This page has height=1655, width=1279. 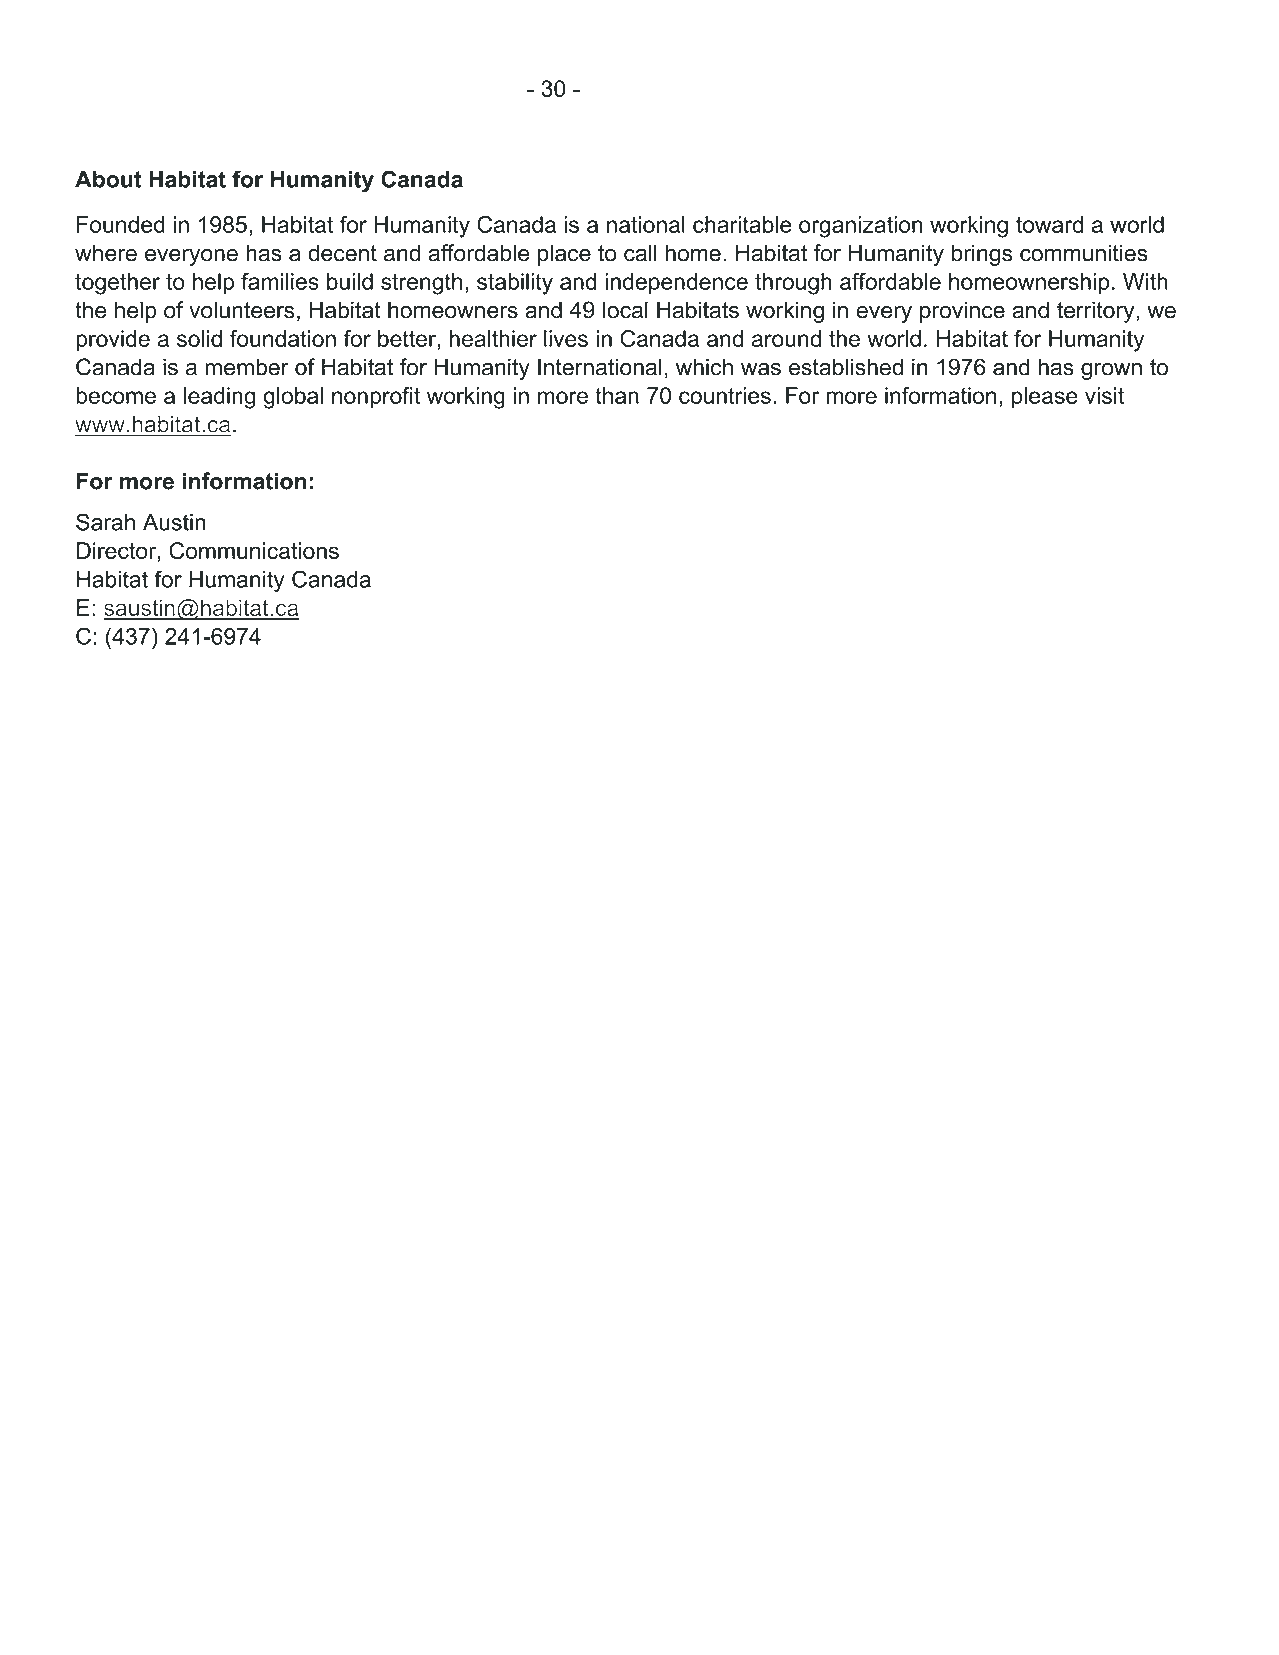 What do you see at coordinates (108, 179) in the page?
I see `About` at bounding box center [108, 179].
